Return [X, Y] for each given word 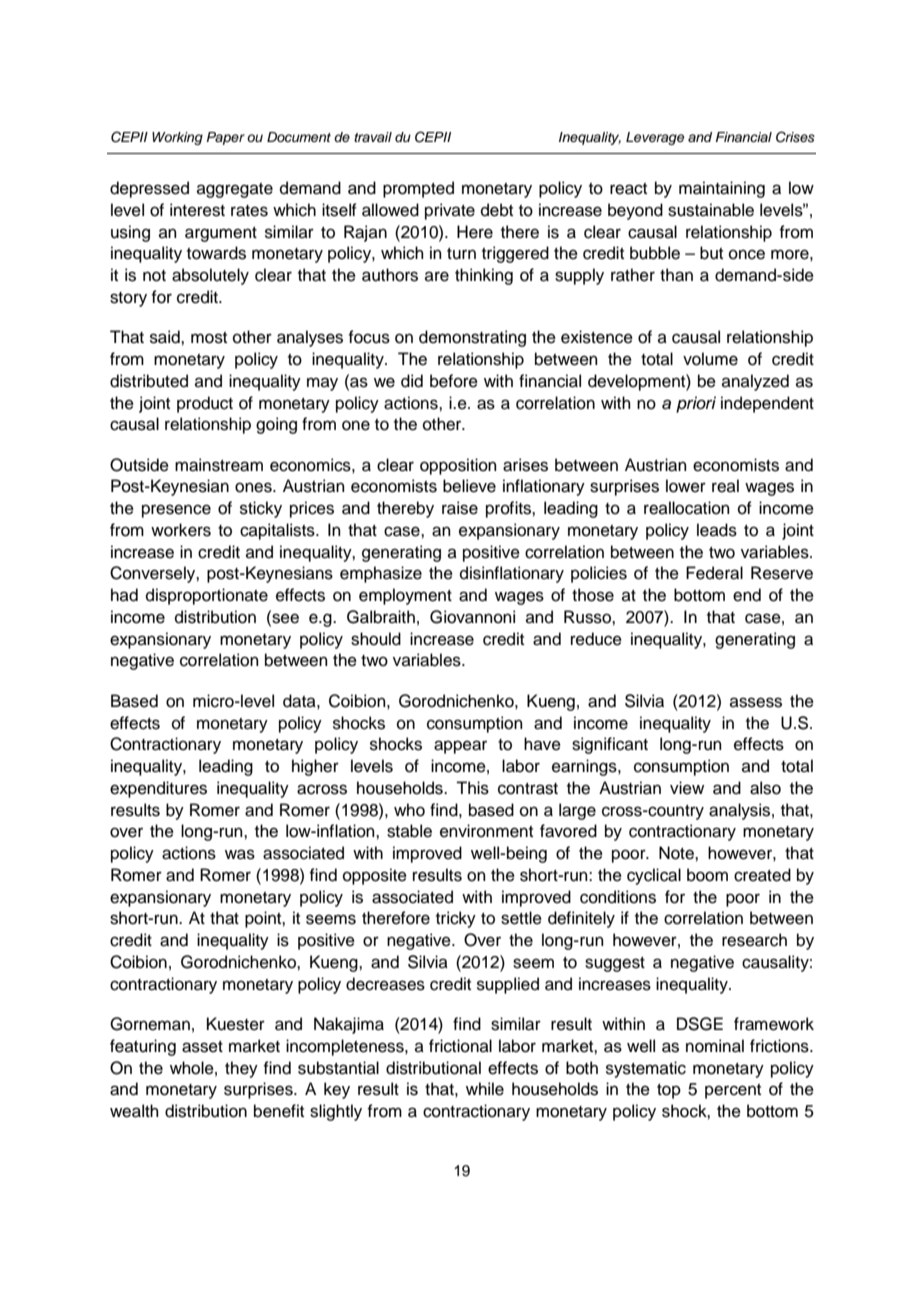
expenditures [158, 789]
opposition [458, 466]
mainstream [219, 465]
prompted [418, 189]
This [472, 788]
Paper [226, 138]
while [485, 1089]
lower [686, 486]
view [687, 788]
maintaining [722, 189]
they [241, 1069]
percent [733, 1091]
